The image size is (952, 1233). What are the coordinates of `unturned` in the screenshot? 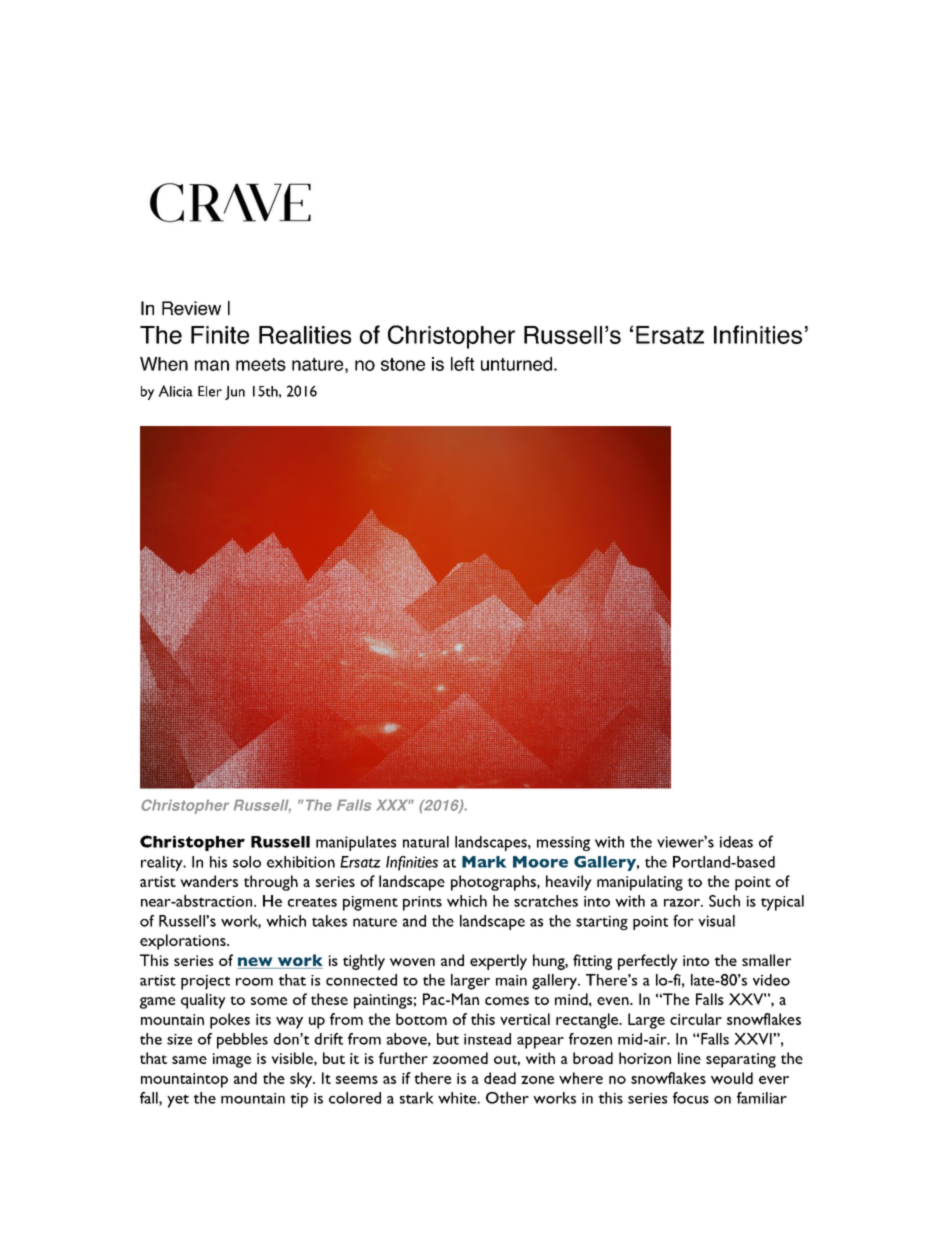 It's located at (516, 364).
